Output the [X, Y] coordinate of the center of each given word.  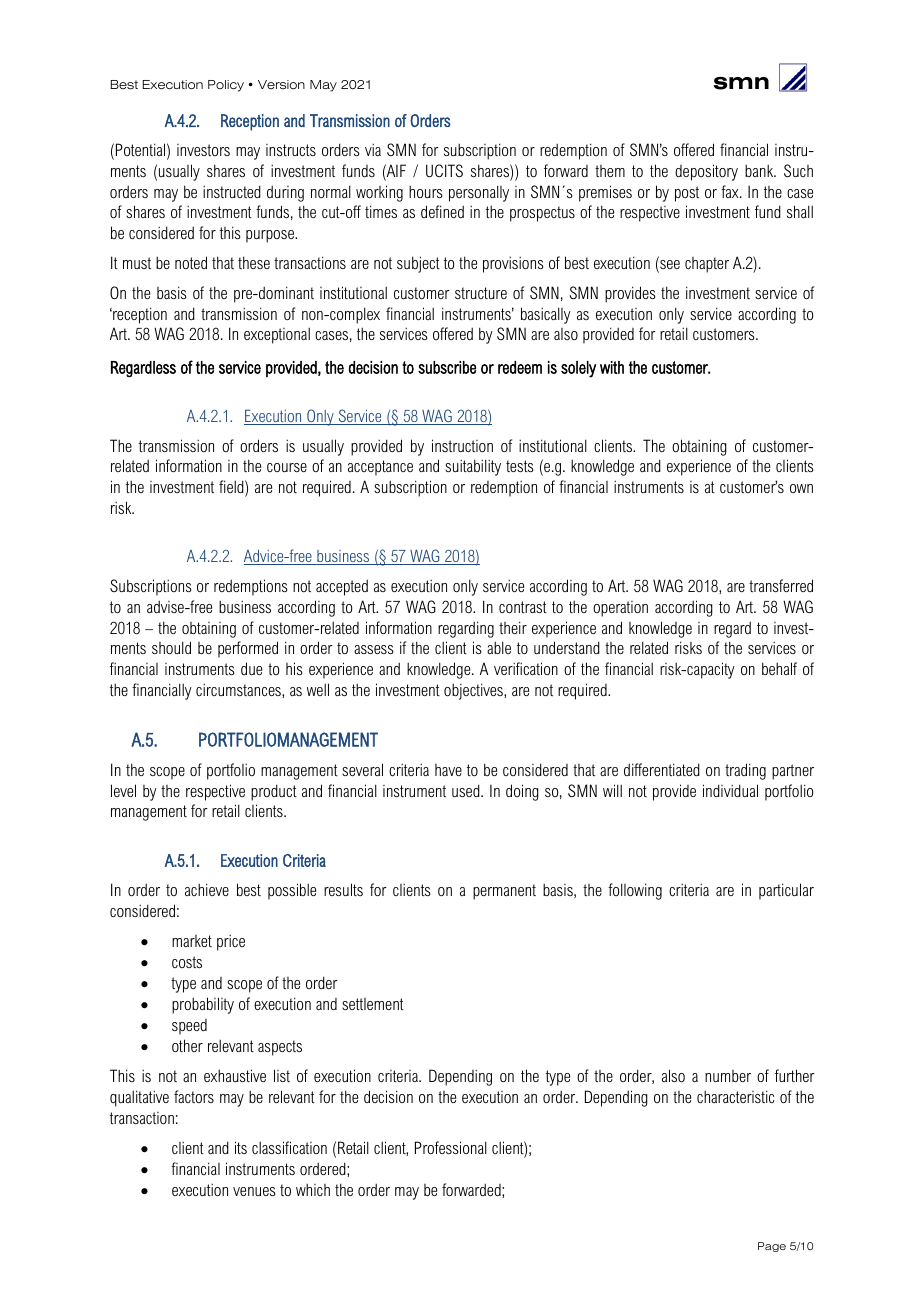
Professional [451, 1147]
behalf [779, 668]
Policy [226, 86]
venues [254, 1191]
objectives [474, 691]
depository [706, 172]
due [251, 668]
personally [479, 193]
